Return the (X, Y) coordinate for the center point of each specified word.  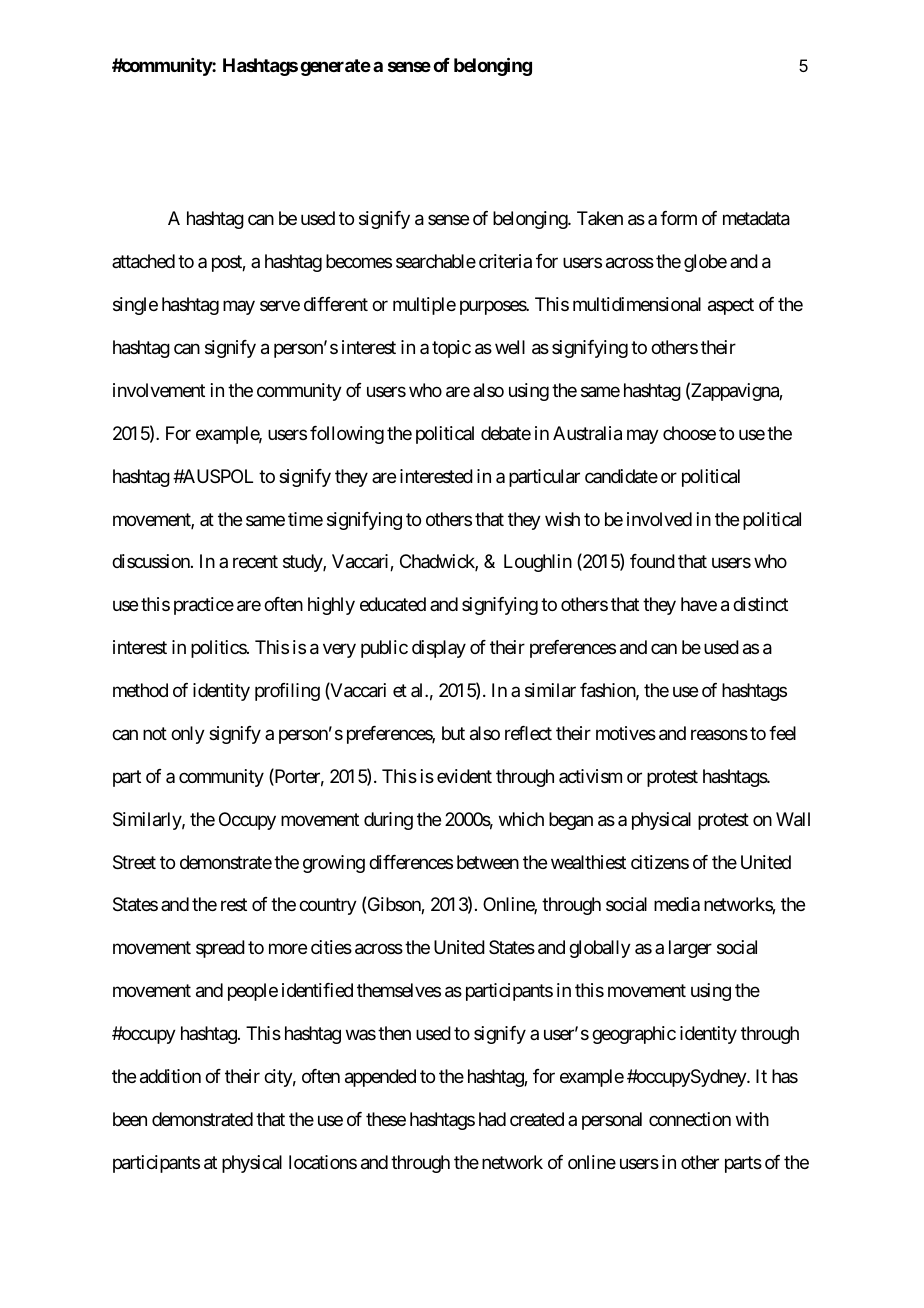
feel (782, 733)
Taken (600, 218)
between (488, 862)
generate (335, 67)
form (678, 218)
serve (280, 306)
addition (170, 1076)
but (453, 733)
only (188, 735)
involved (659, 519)
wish (562, 519)
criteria (505, 261)
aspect (731, 306)
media (677, 904)
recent (255, 562)
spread (220, 949)
